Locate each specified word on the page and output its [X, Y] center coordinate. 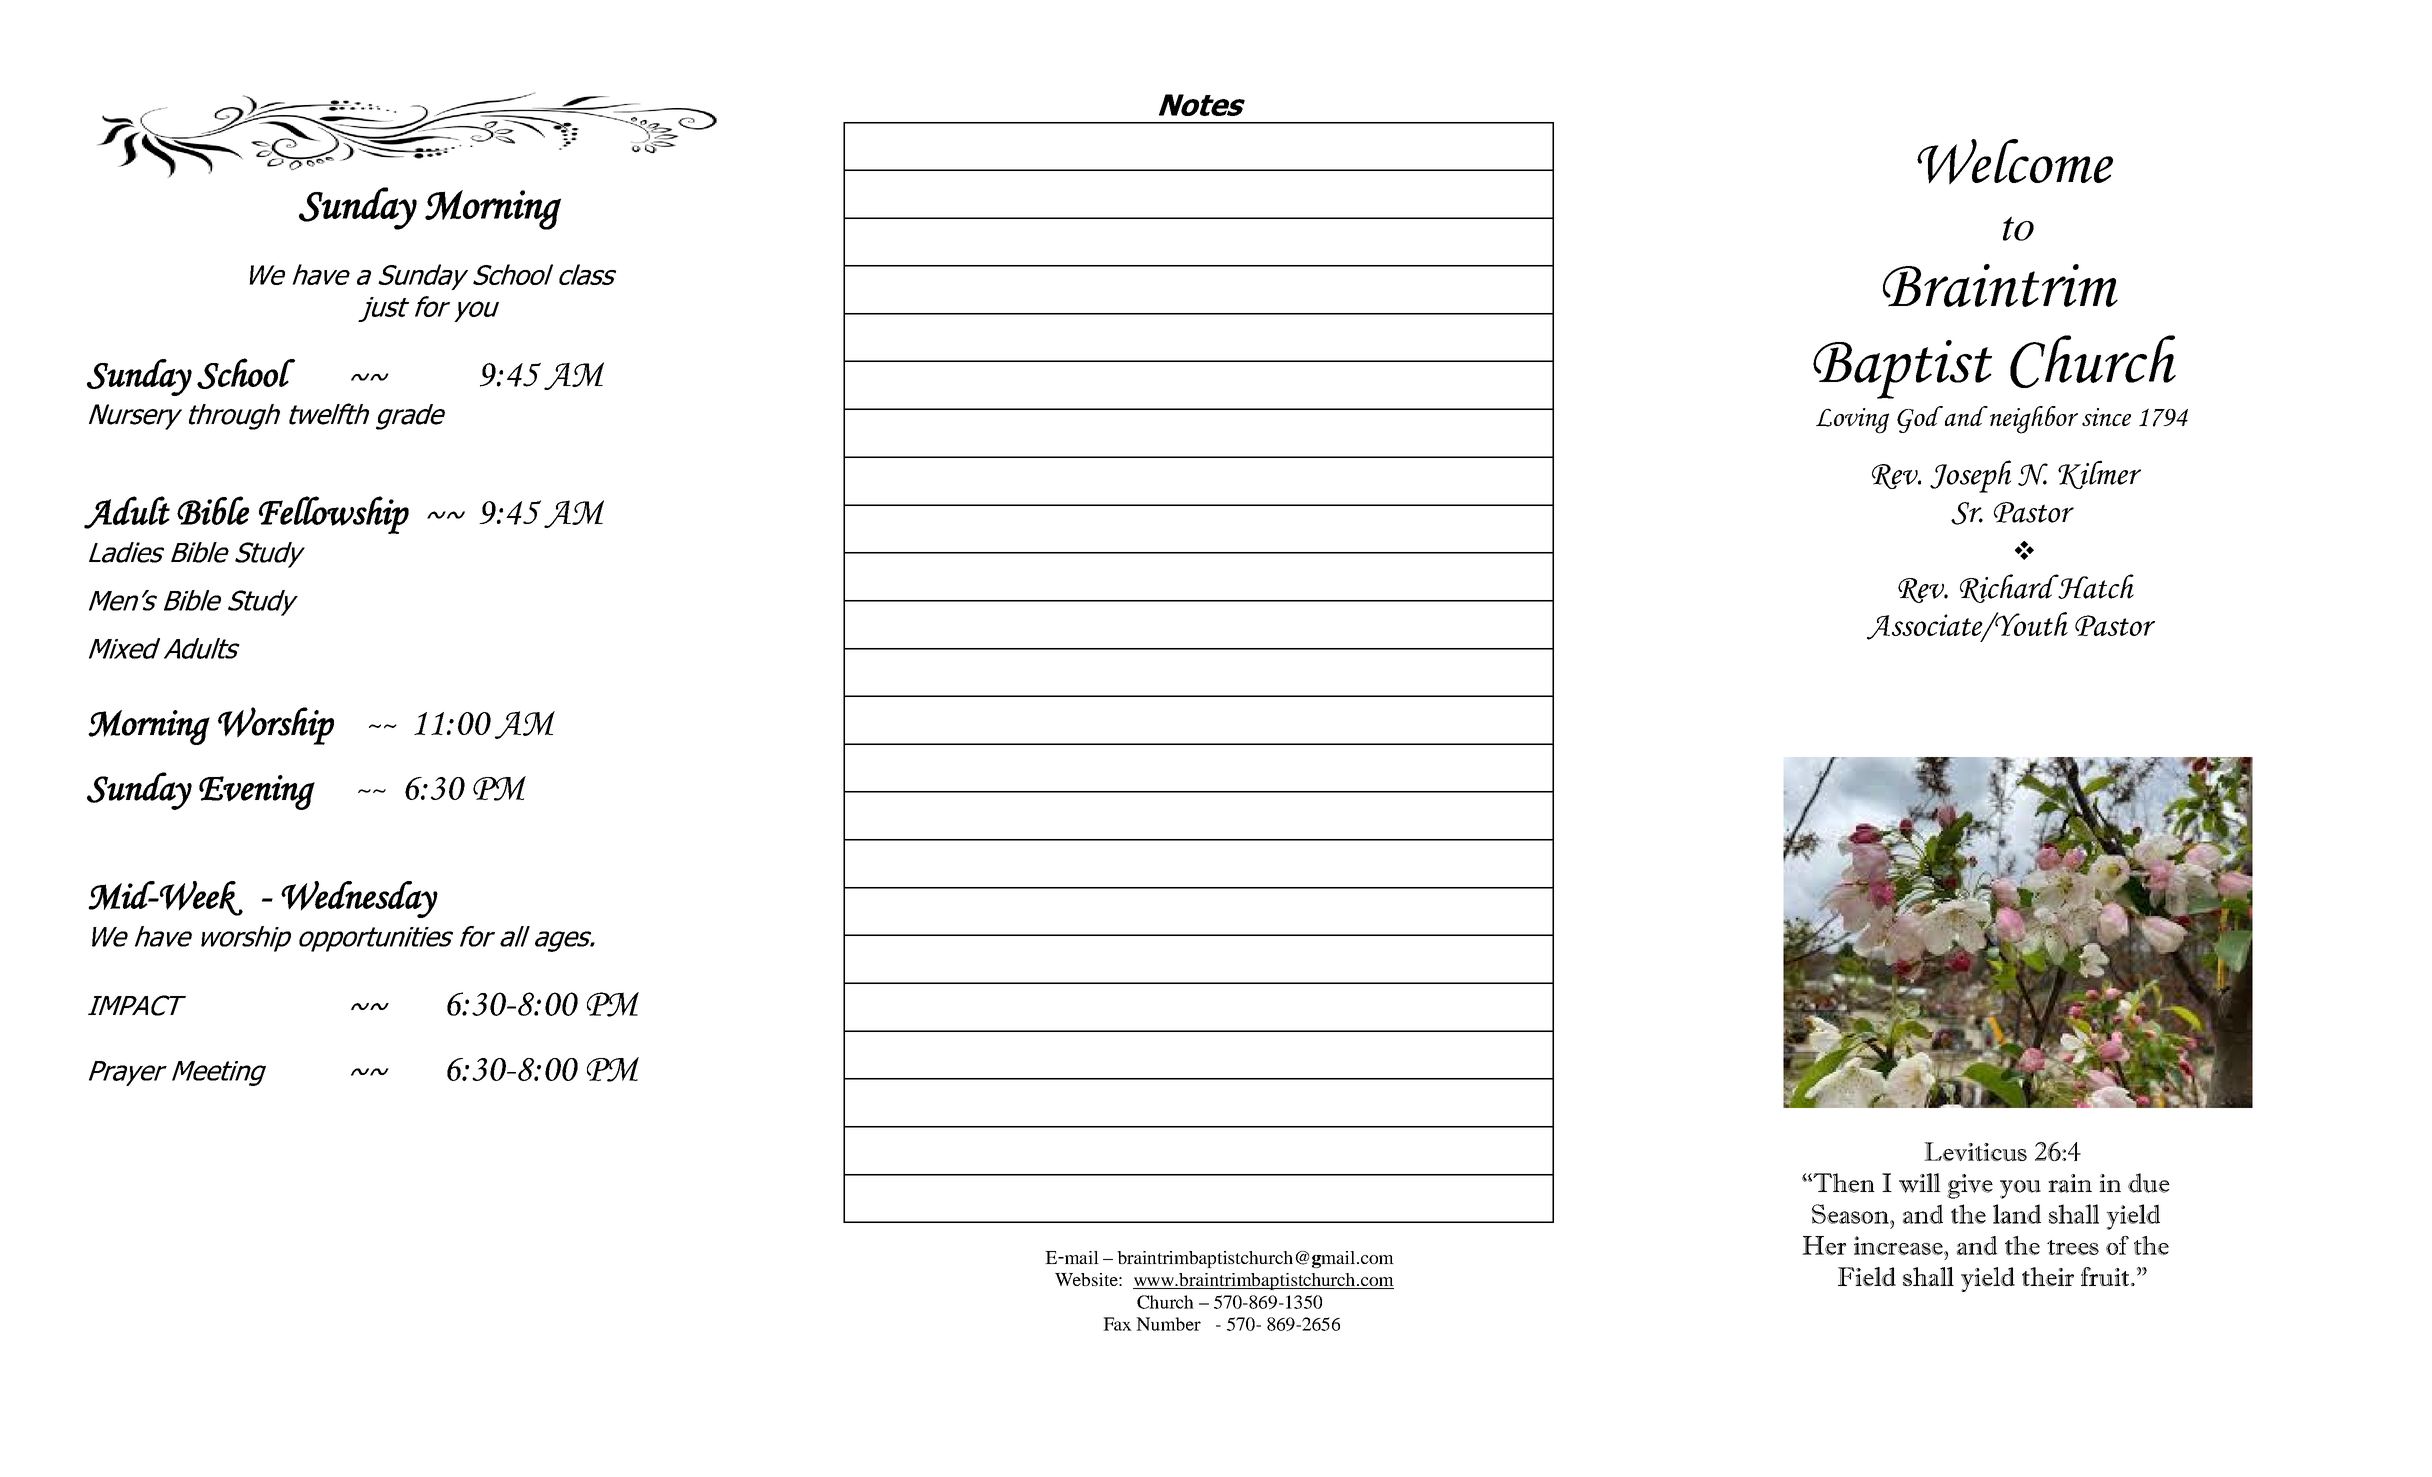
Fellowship [334, 515]
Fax [1117, 1324]
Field [1867, 1276]
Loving [1852, 421]
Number [1168, 1324]
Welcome [2015, 162]
